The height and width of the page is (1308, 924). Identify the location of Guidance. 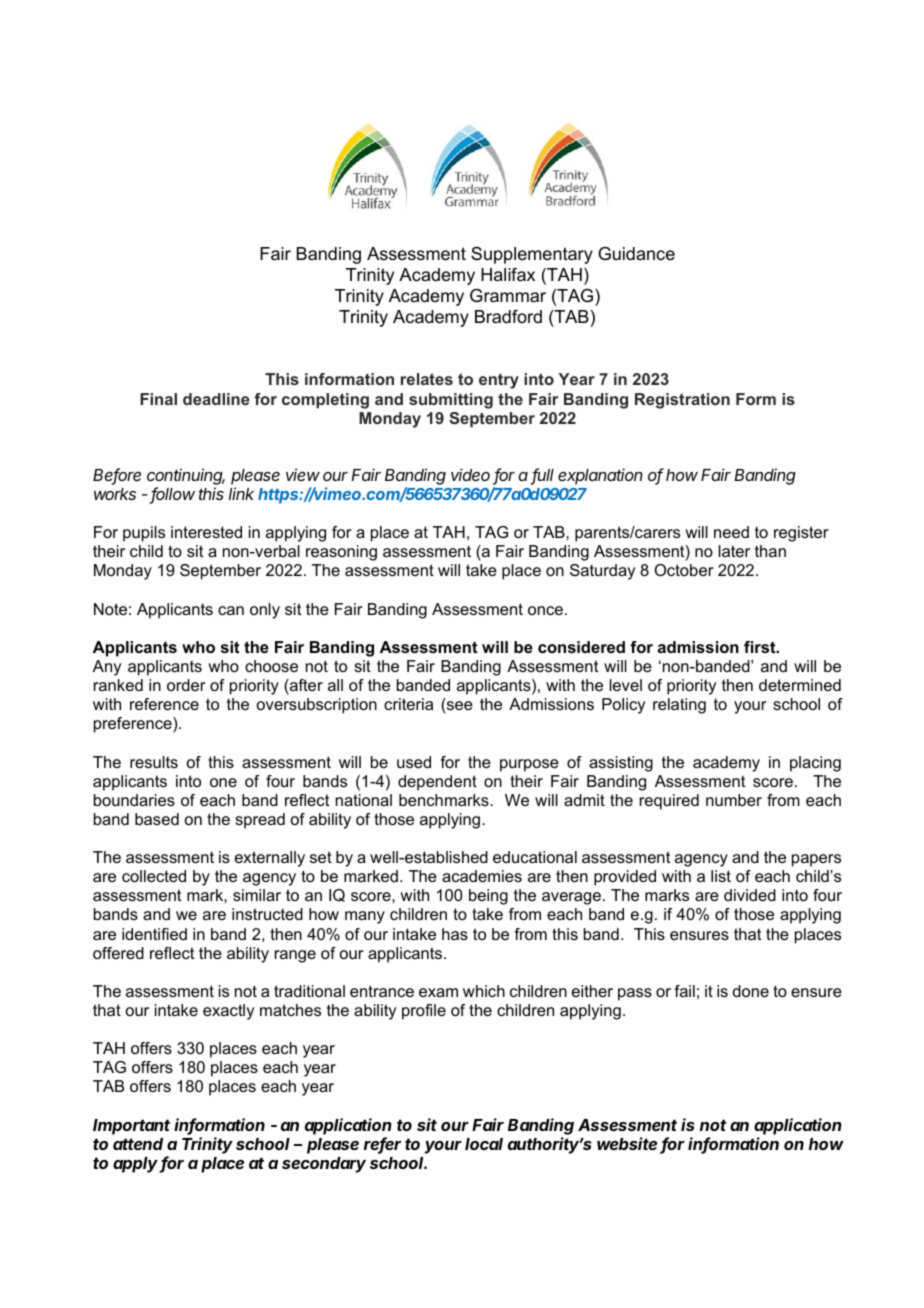
(636, 254).
